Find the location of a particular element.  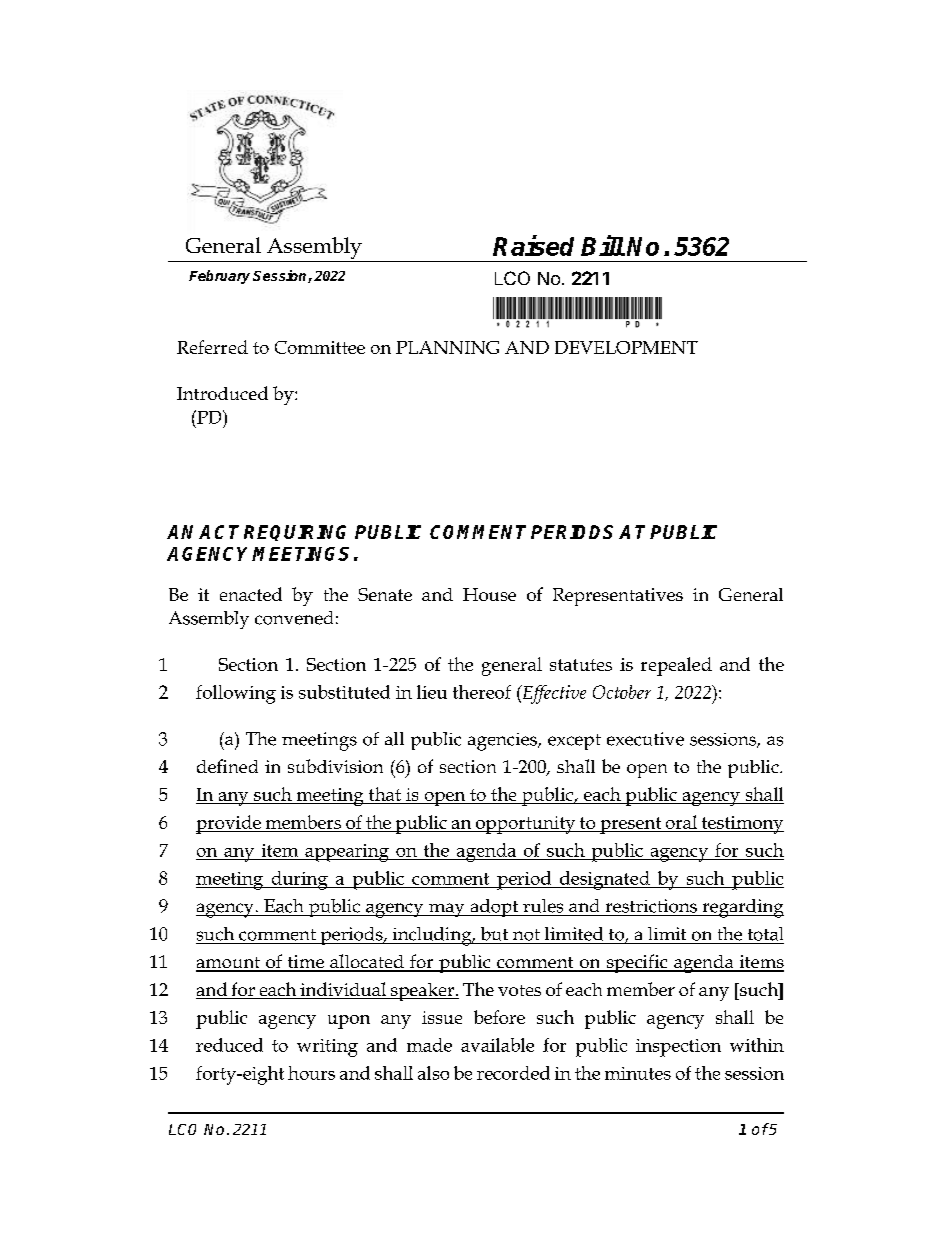

February is located at coordinates (219, 277).
